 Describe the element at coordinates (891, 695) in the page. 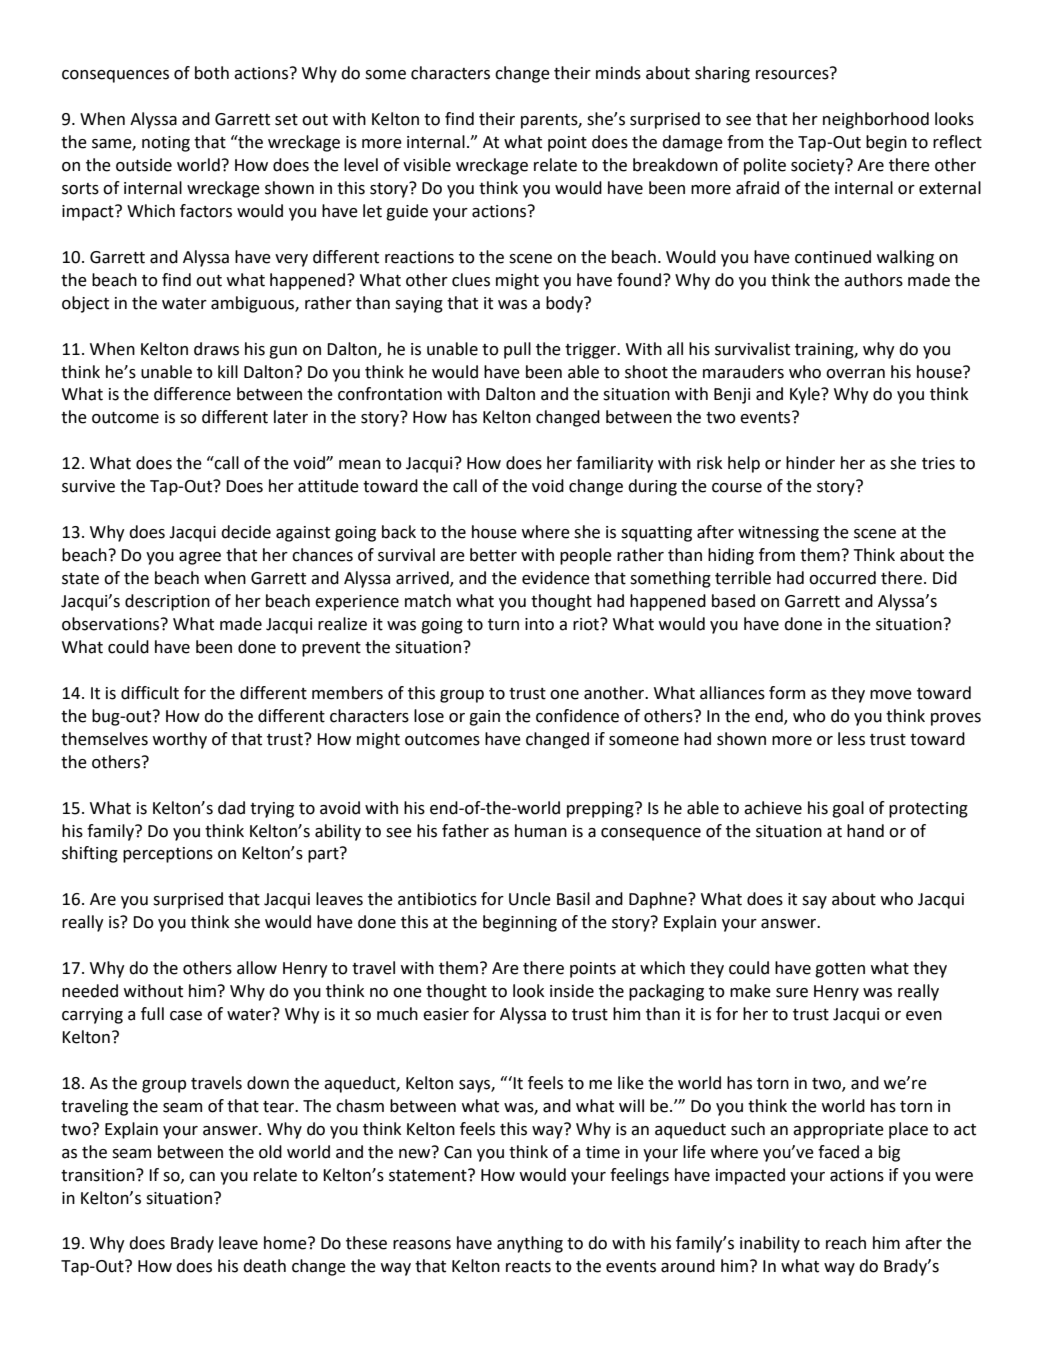

I see `move` at that location.
